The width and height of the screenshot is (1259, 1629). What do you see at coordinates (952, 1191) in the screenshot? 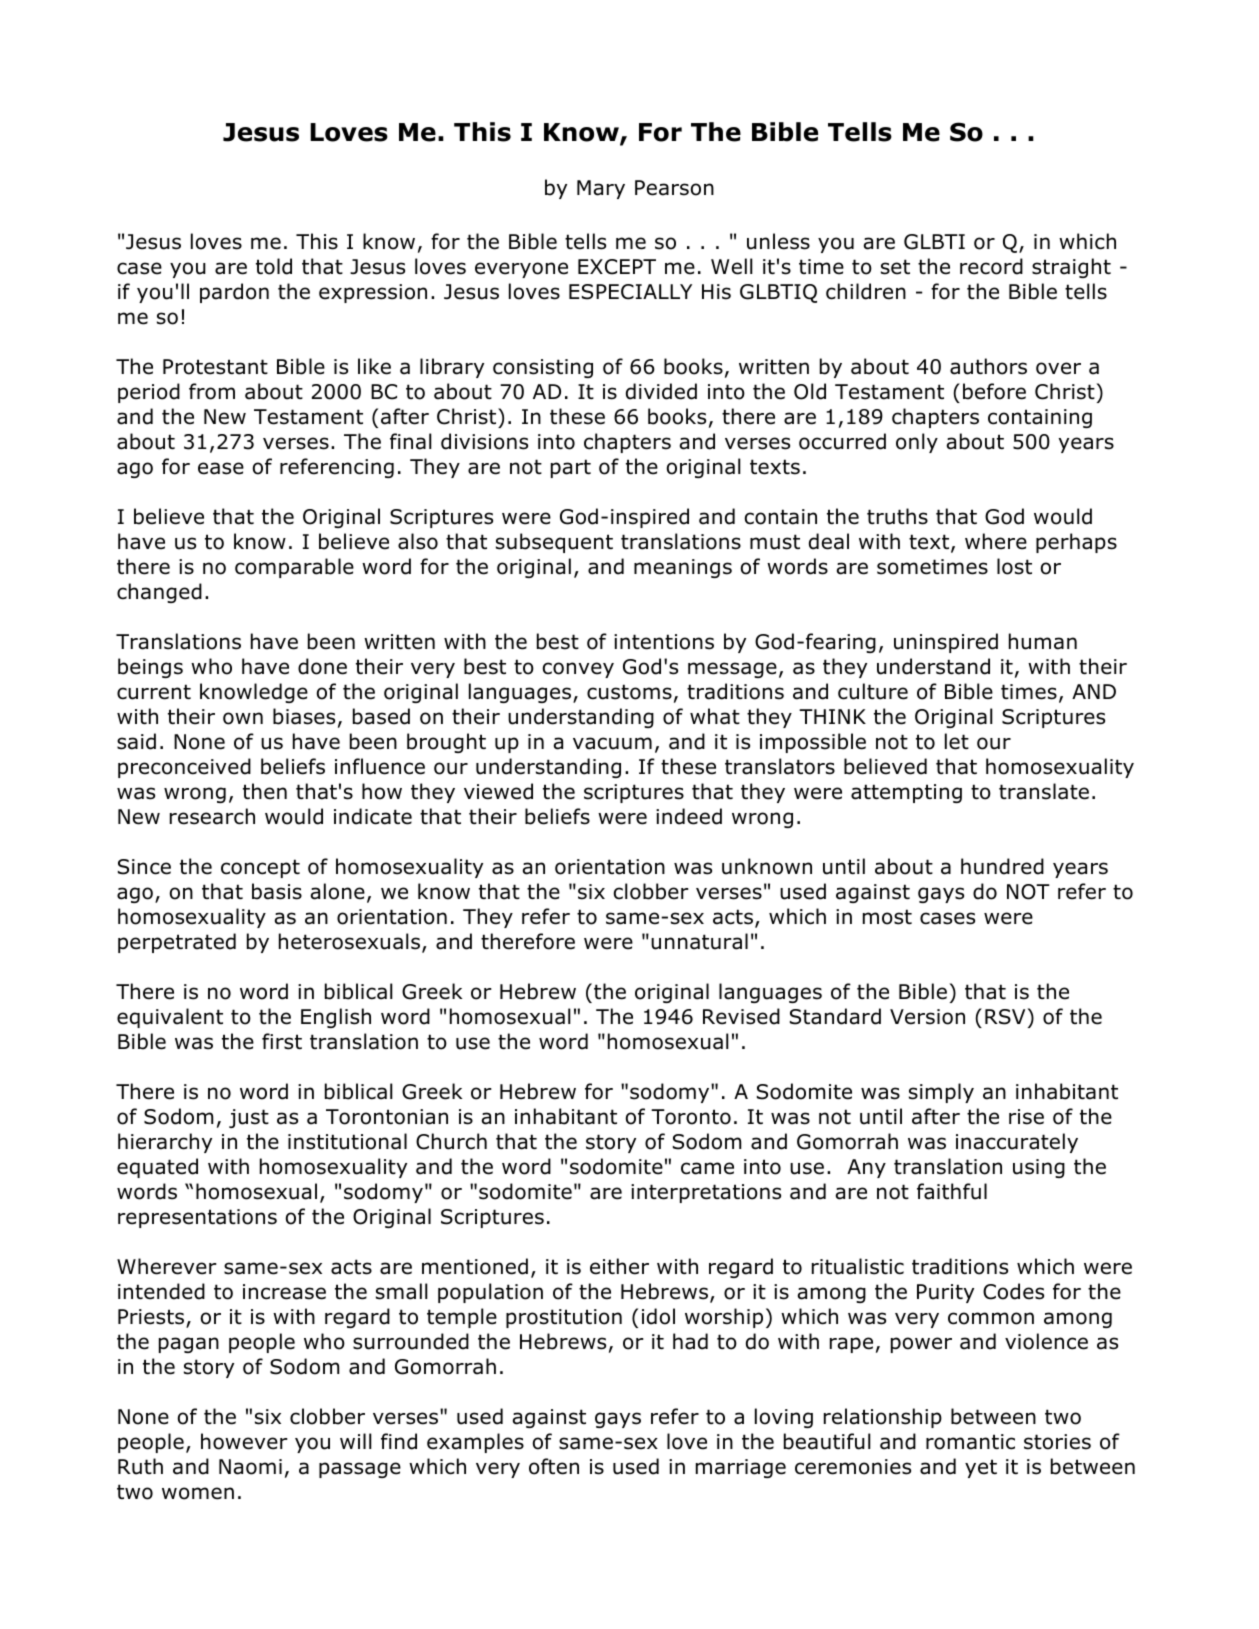
I see `faithful` at bounding box center [952, 1191].
